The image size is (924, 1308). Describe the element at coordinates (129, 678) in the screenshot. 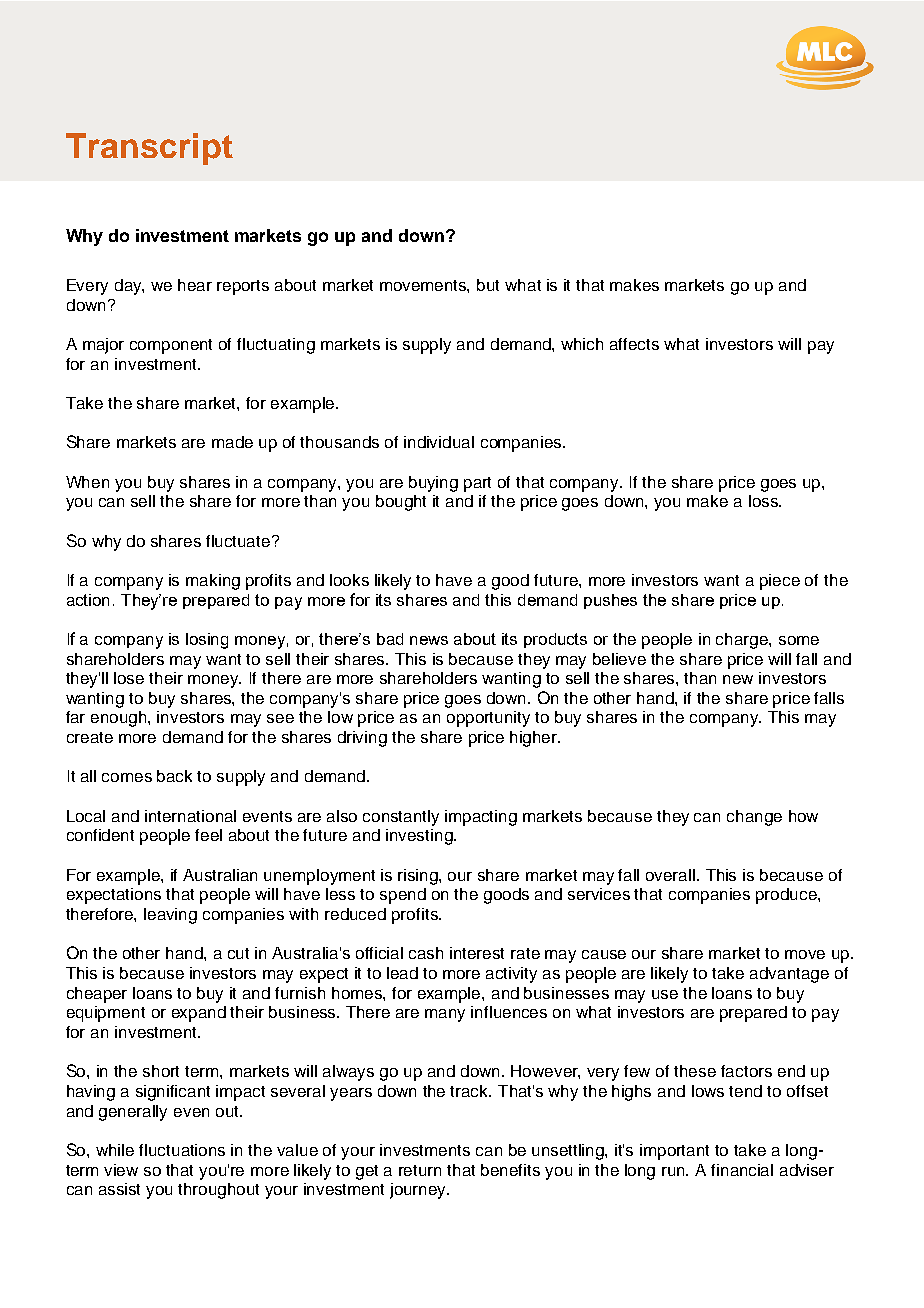

I see `lose` at that location.
